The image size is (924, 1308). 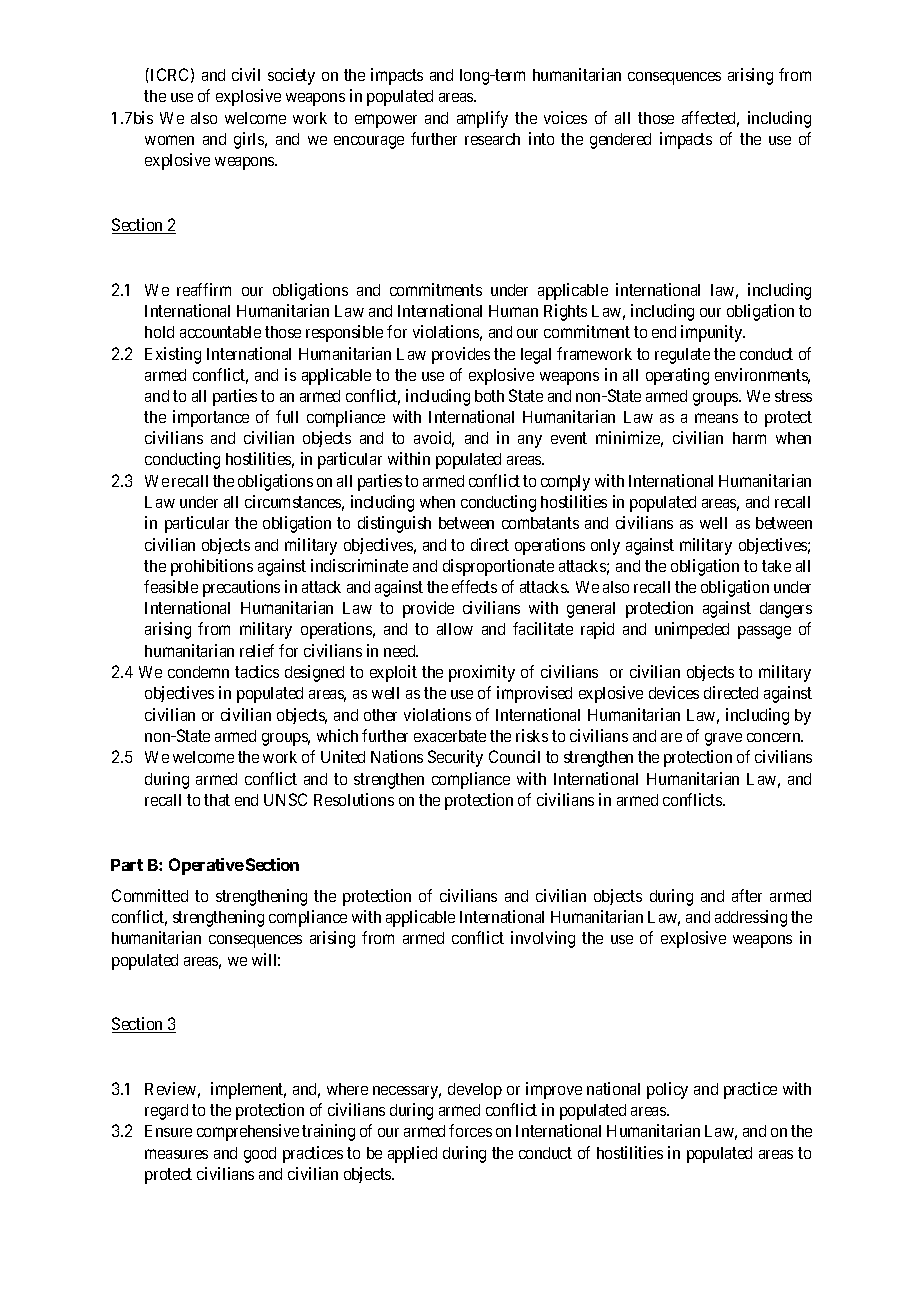 I want to click on gendered, so click(x=620, y=141).
